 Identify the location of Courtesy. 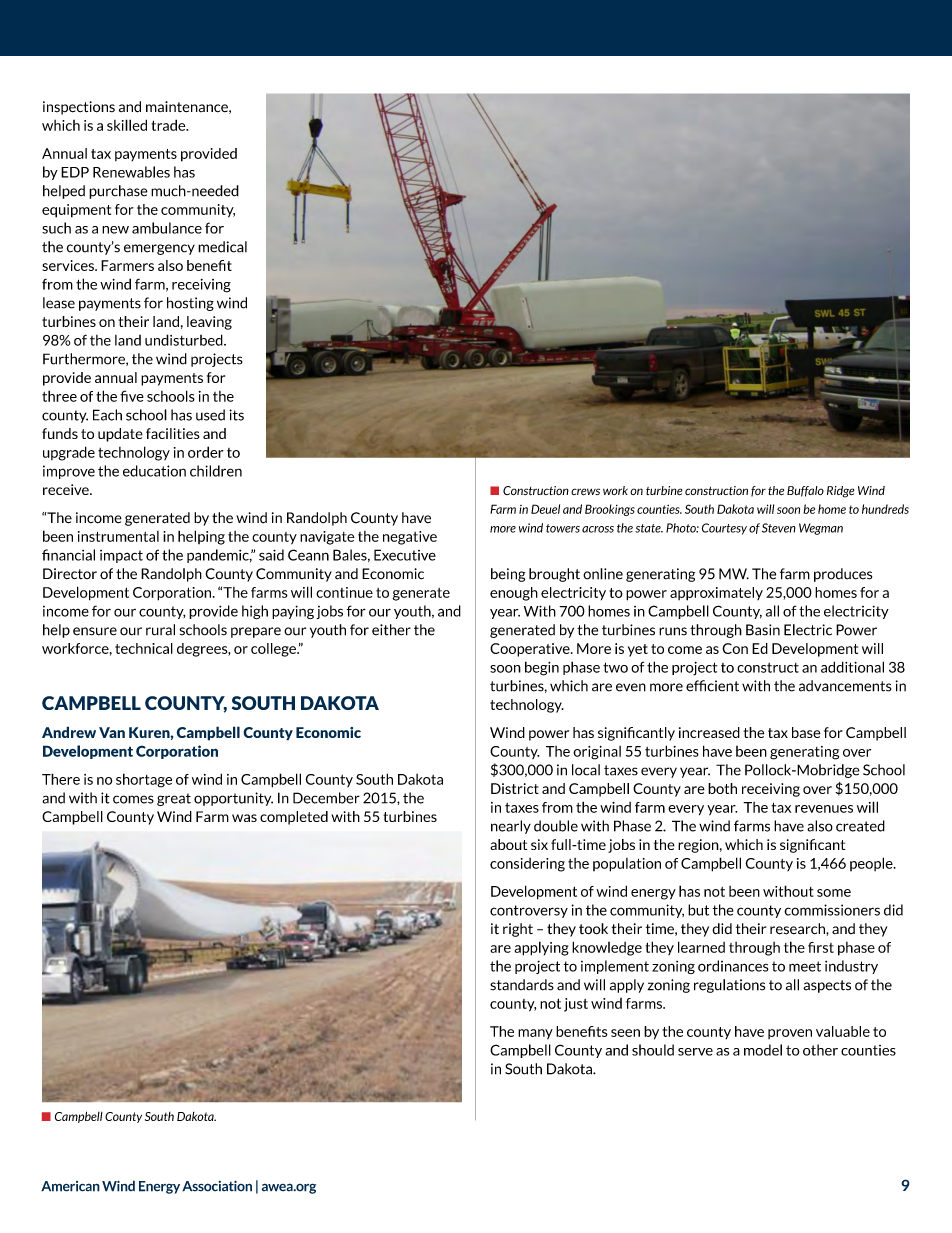
(724, 529).
